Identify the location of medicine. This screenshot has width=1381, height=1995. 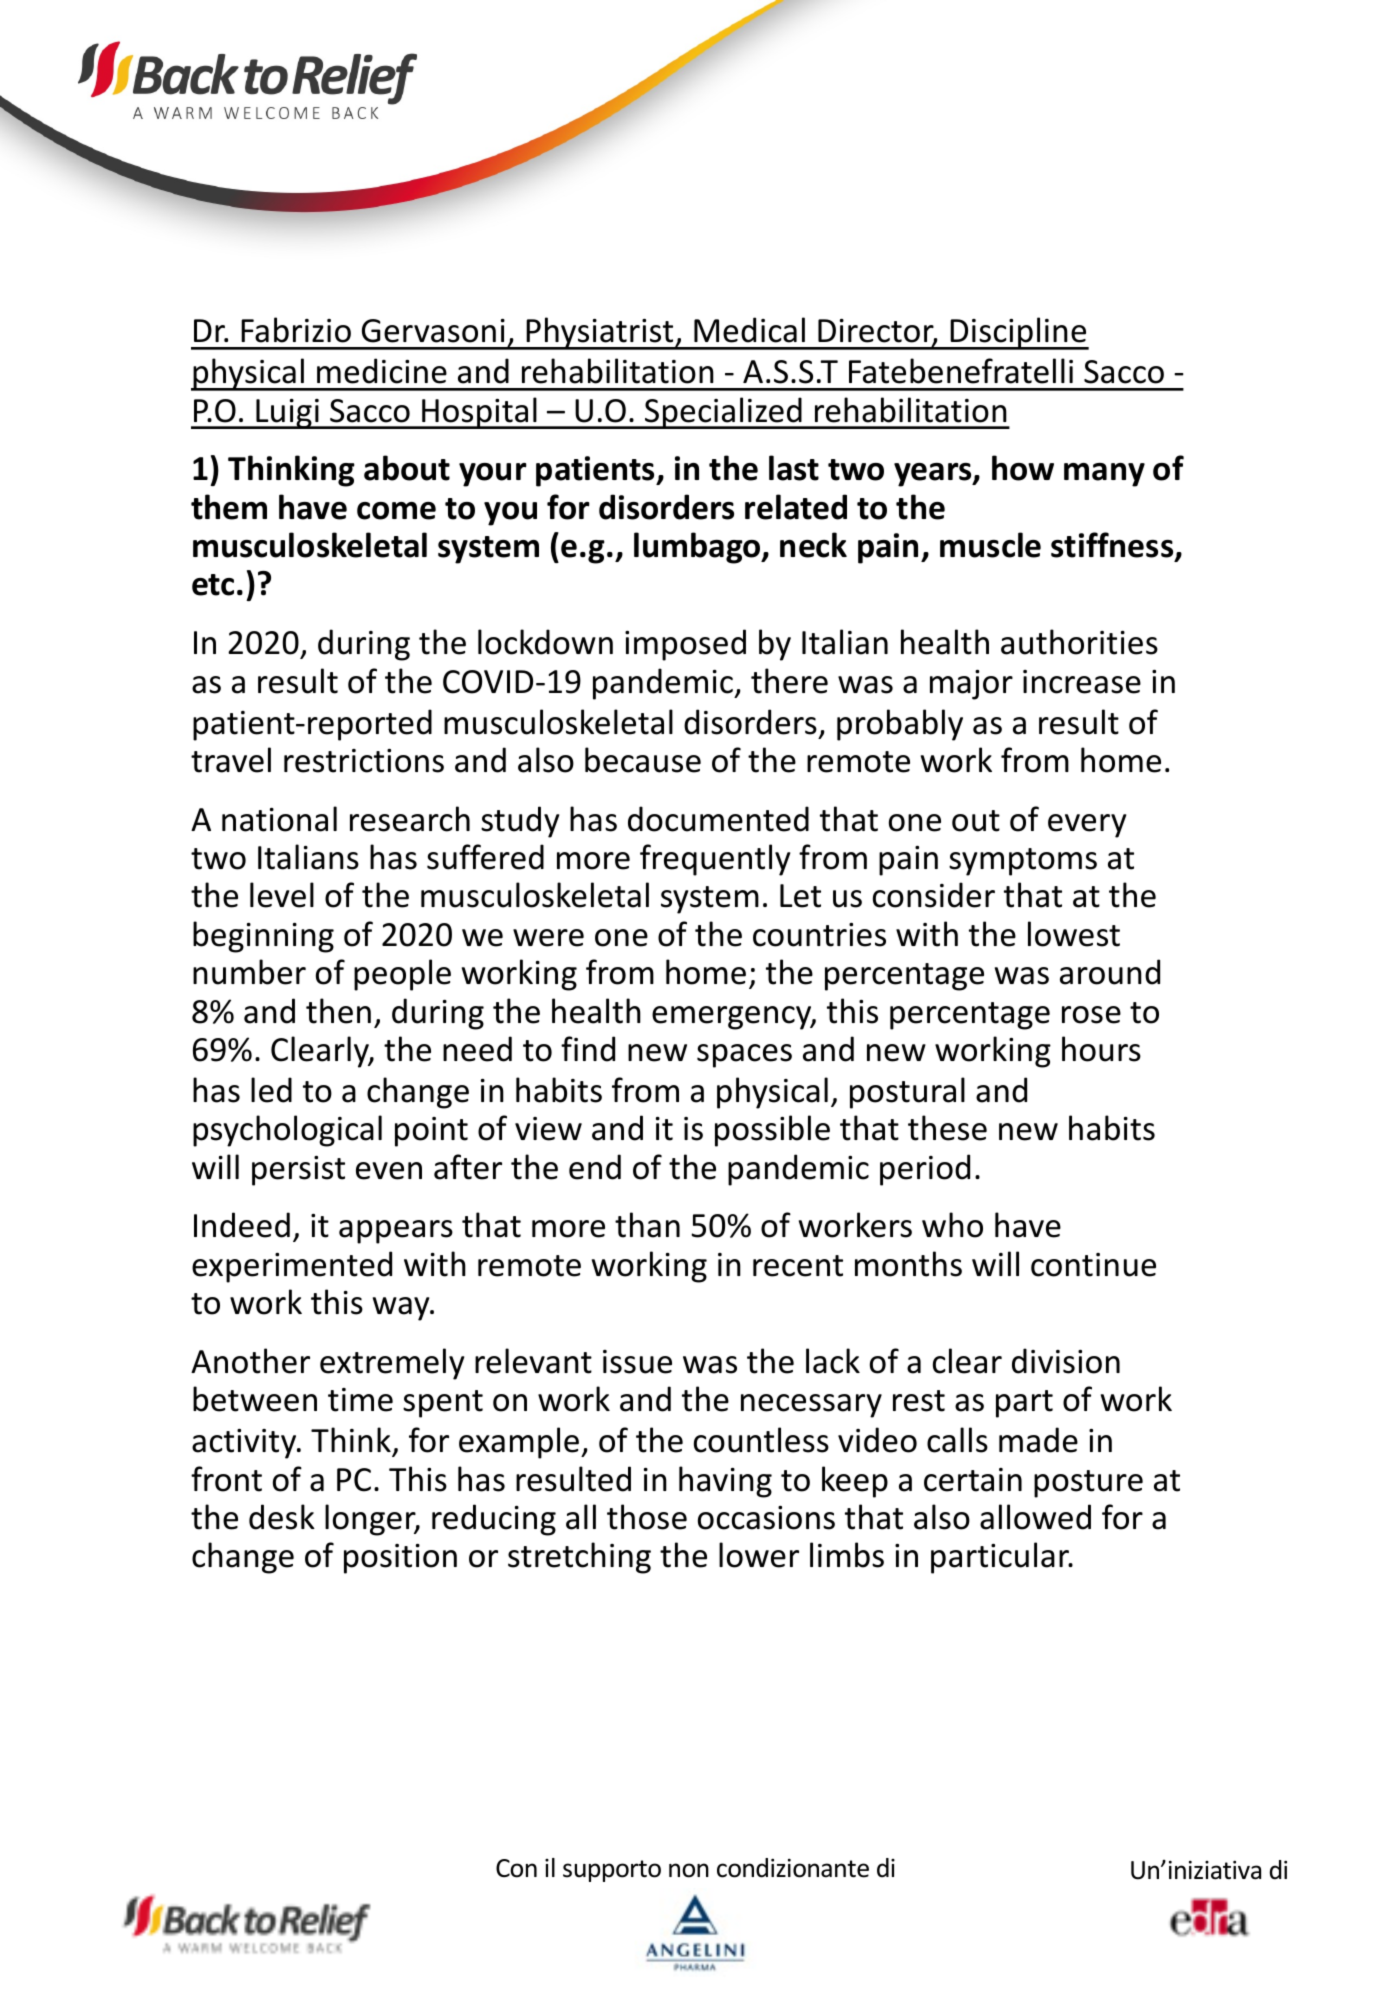
(382, 371).
